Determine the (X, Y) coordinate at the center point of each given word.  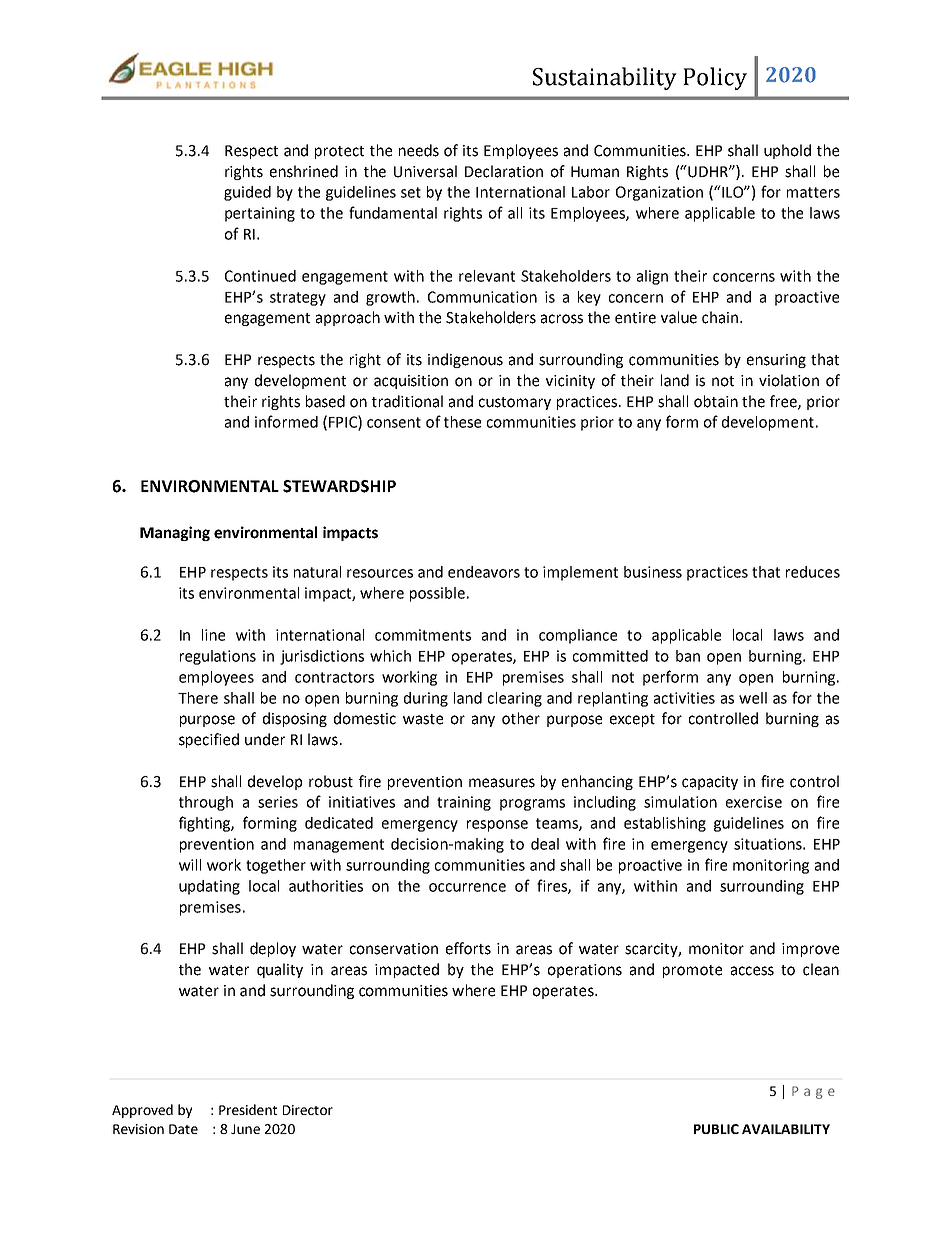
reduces (813, 572)
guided (247, 193)
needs (419, 150)
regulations (218, 657)
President (248, 1109)
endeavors (484, 572)
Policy (715, 78)
